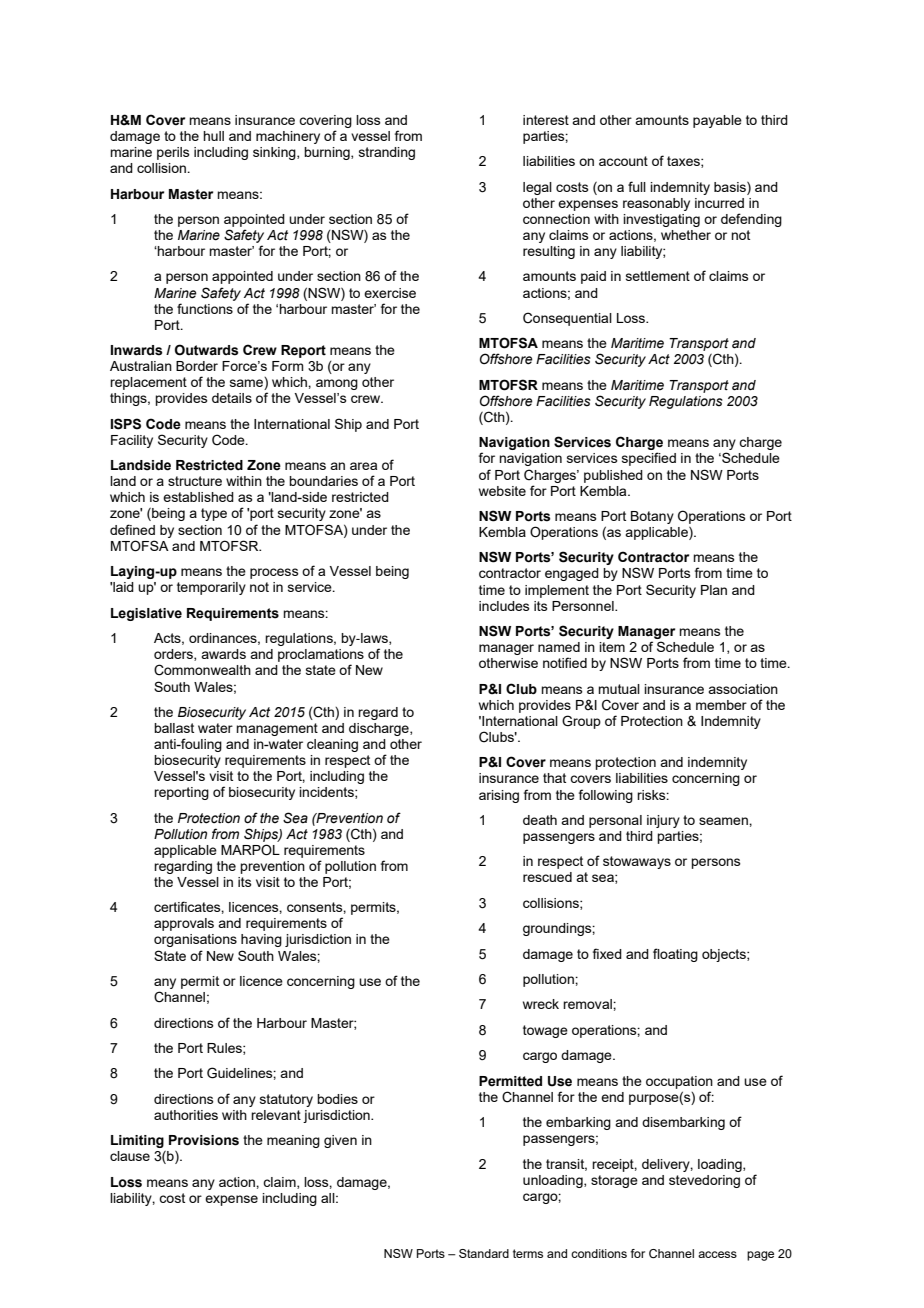 This image has height=1308, width=924. Describe the element at coordinates (637, 862) in the image. I see `stowaways` at that location.
